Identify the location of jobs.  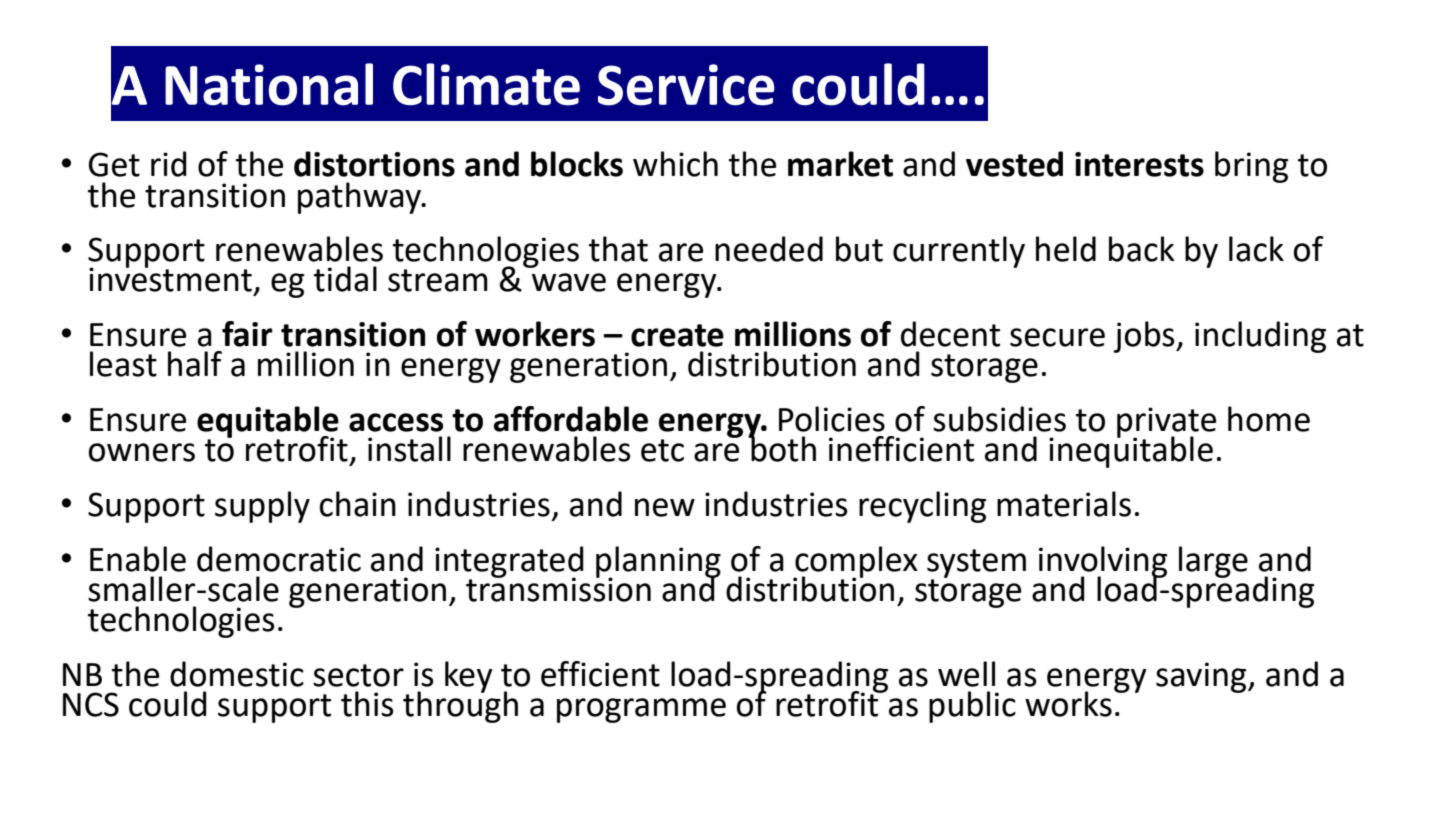
(1145, 337).
